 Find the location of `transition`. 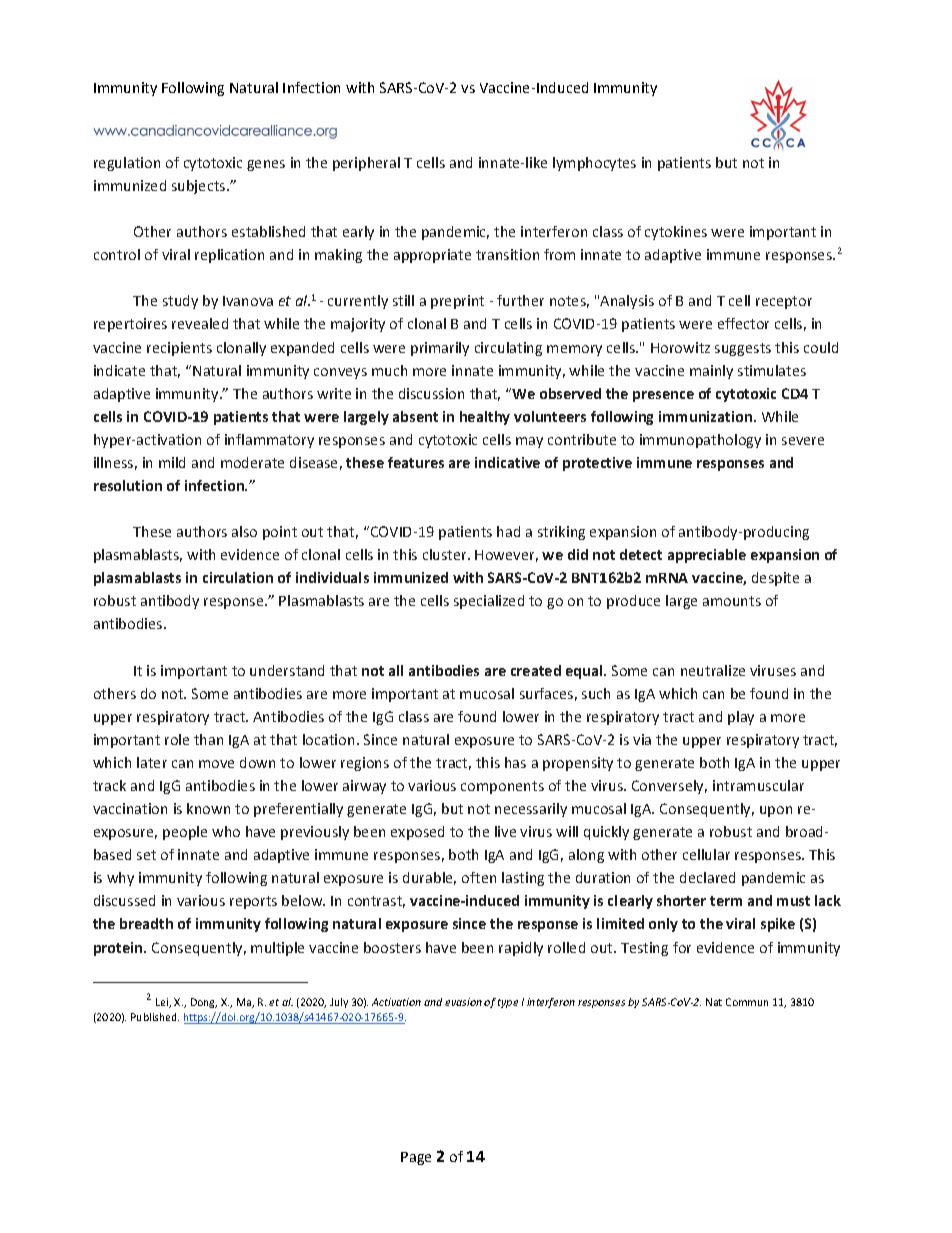

transition is located at coordinates (507, 254).
